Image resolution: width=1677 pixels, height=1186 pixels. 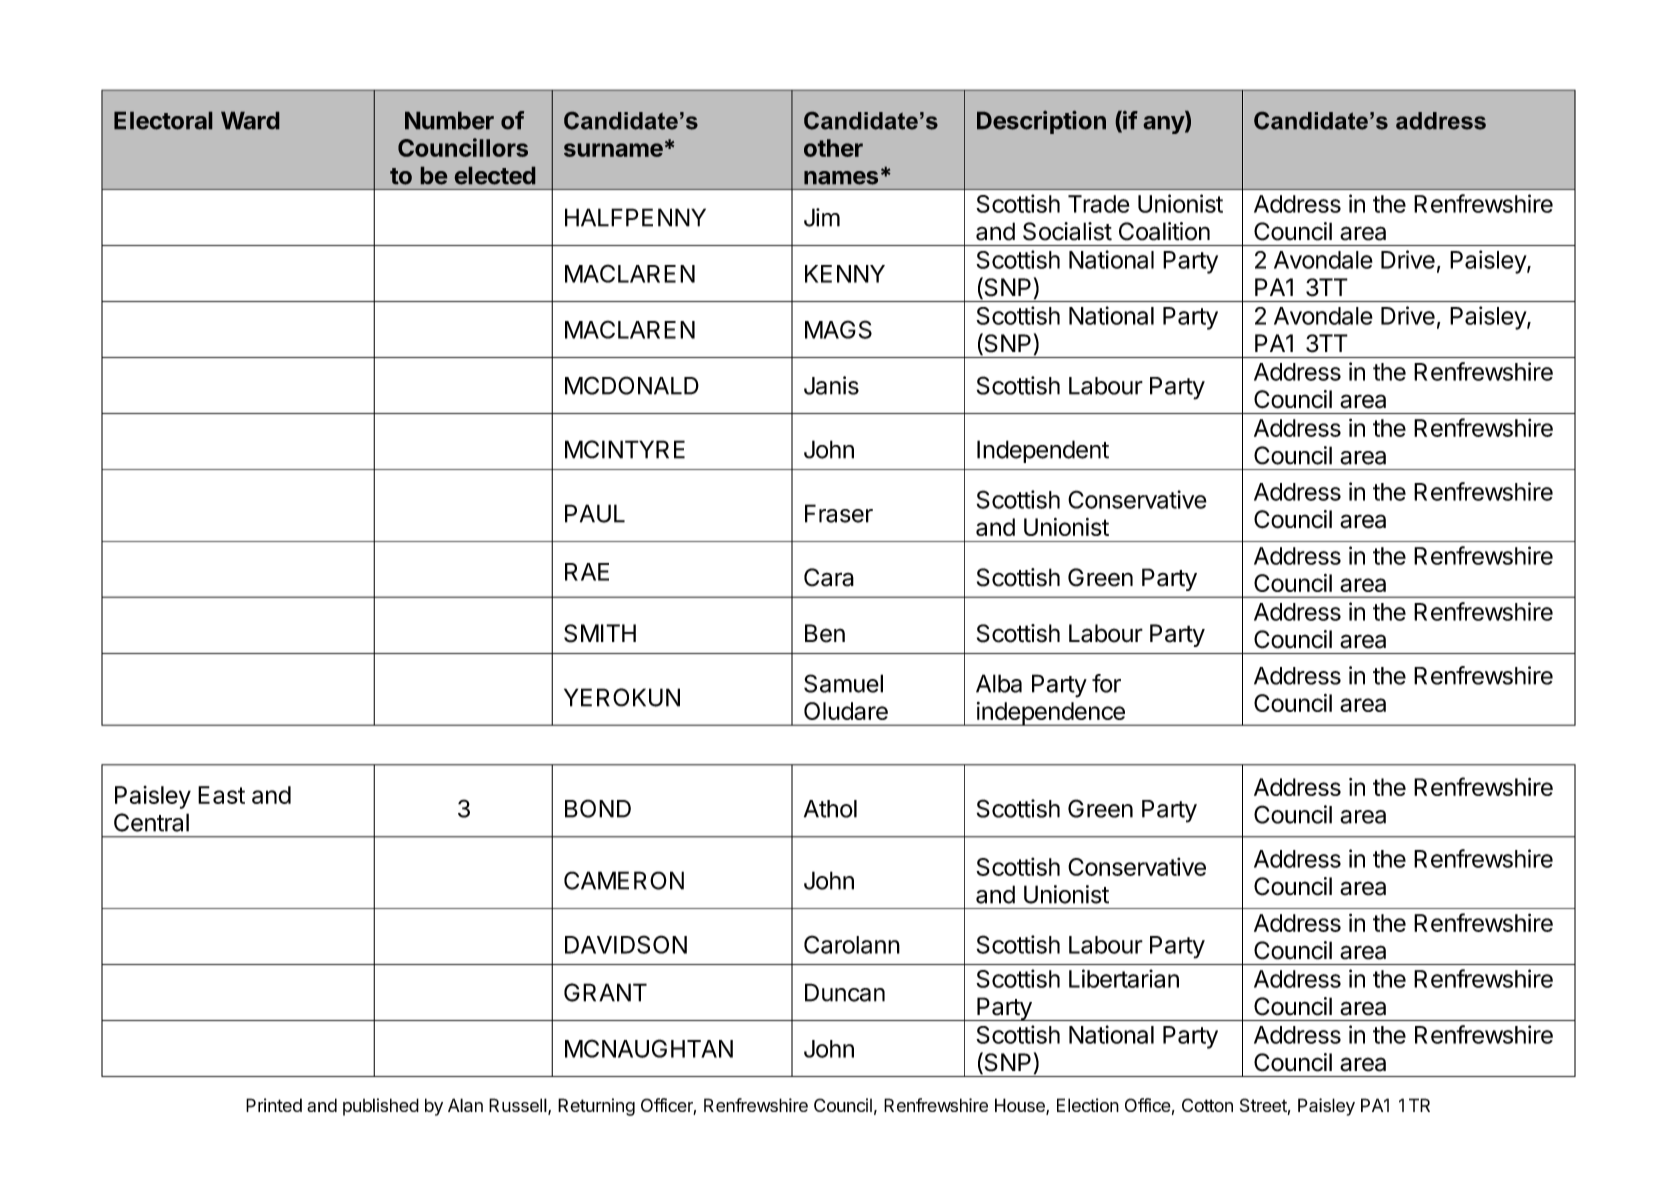 What do you see at coordinates (613, 150) in the document?
I see `surname` at bounding box center [613, 150].
